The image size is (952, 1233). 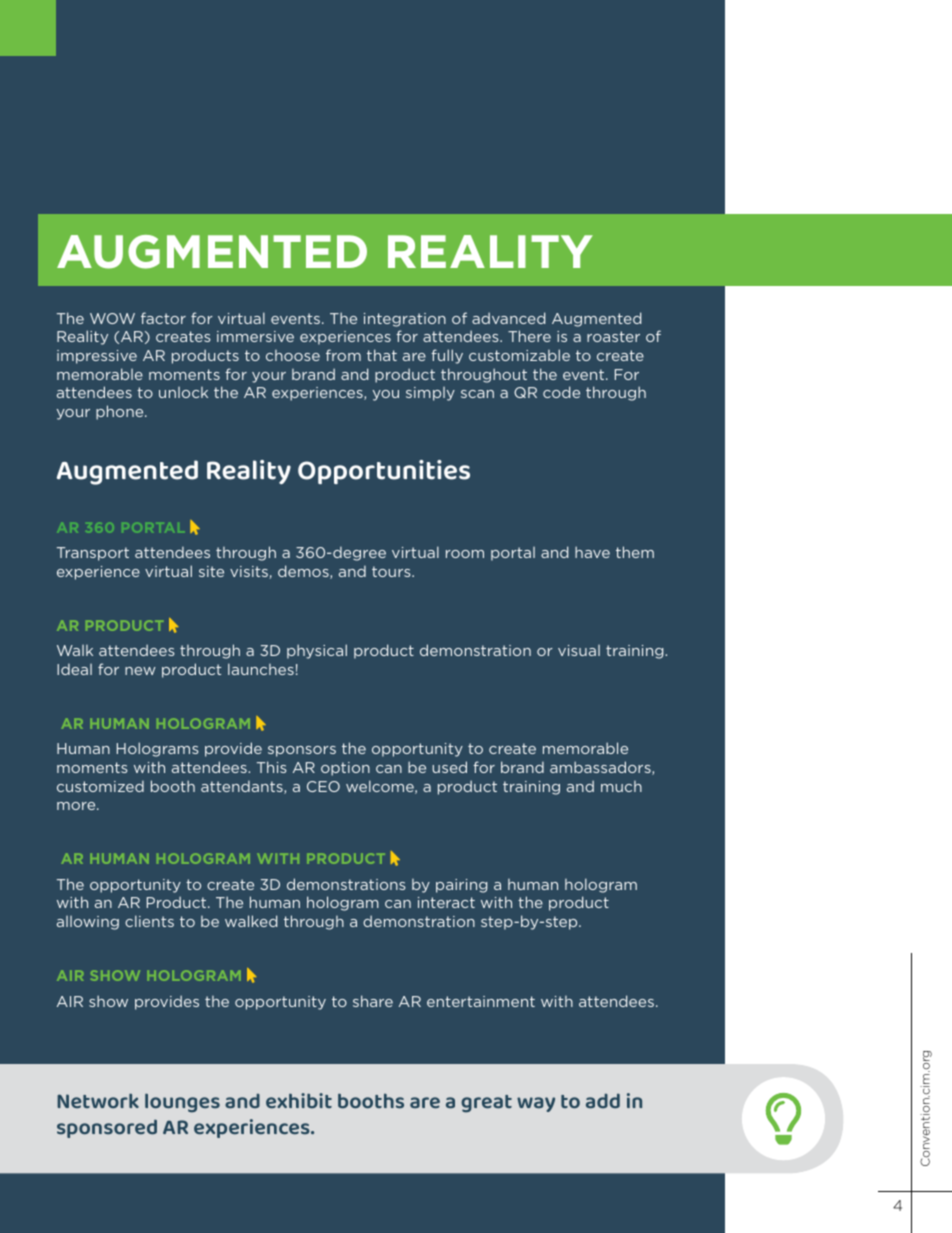 I want to click on option, so click(x=345, y=769).
